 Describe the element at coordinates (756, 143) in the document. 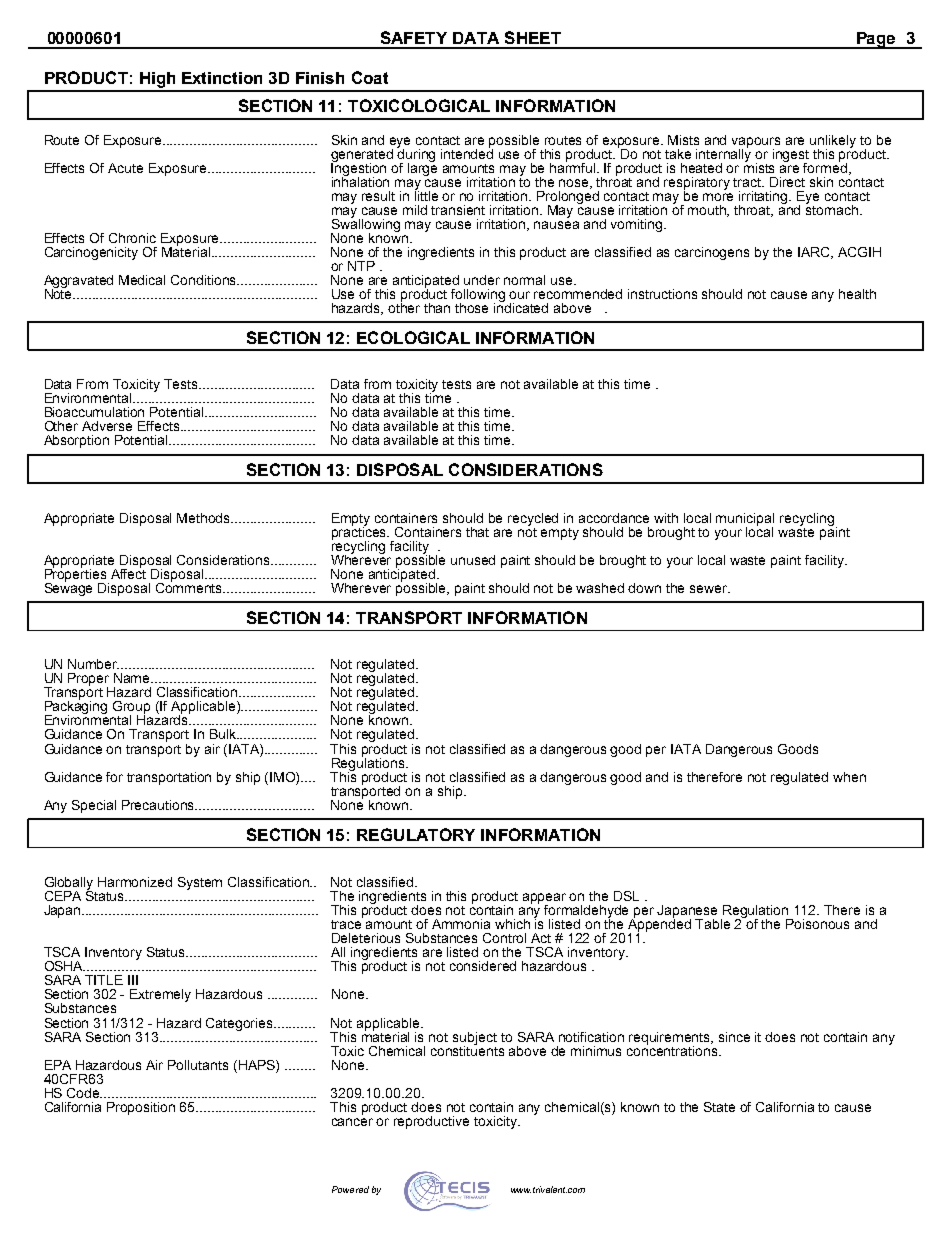

I see `vapours` at that location.
